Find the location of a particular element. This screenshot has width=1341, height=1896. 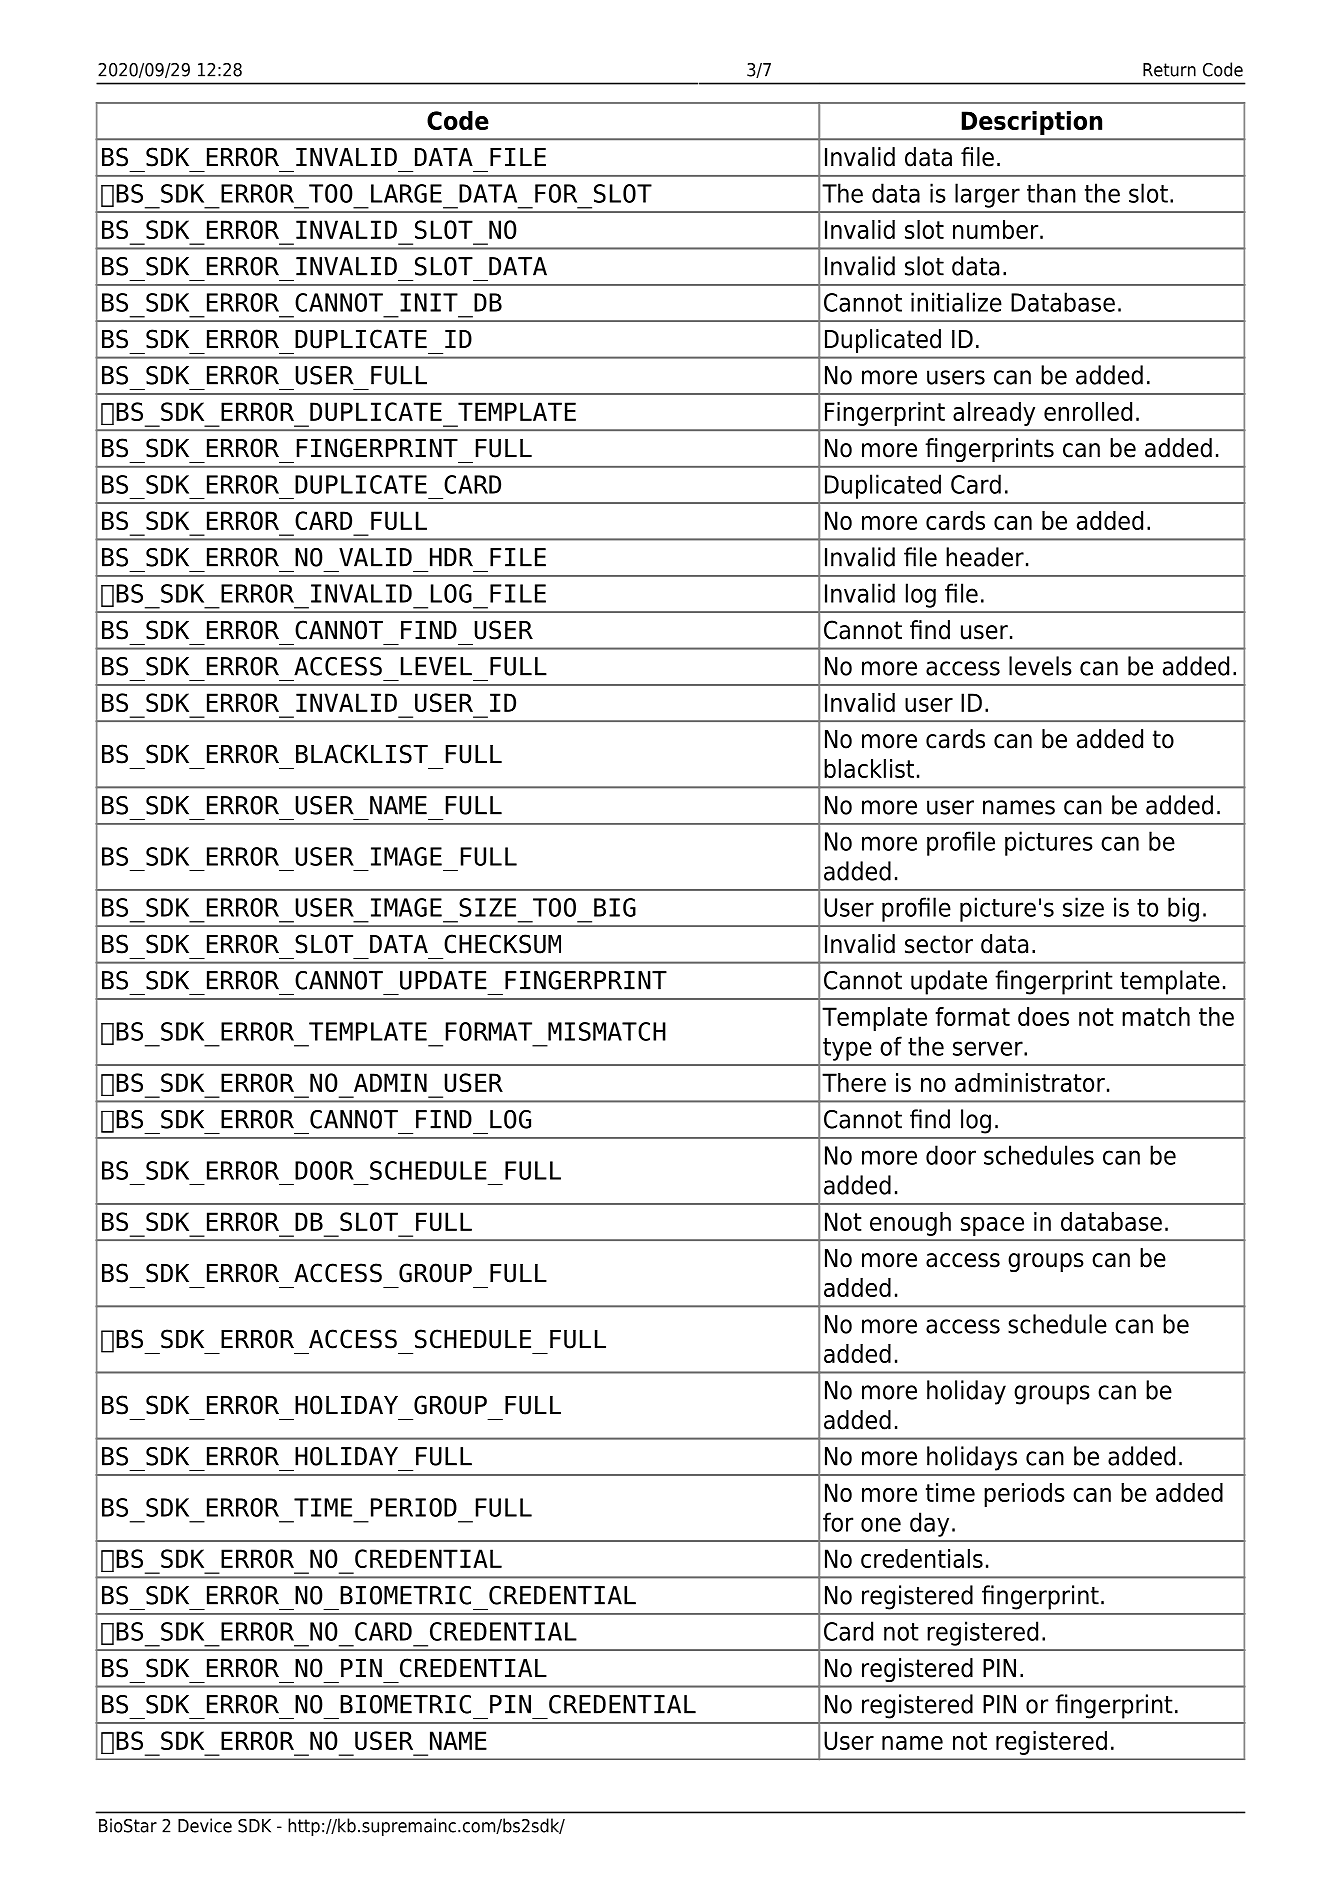

header is located at coordinates (985, 557).
